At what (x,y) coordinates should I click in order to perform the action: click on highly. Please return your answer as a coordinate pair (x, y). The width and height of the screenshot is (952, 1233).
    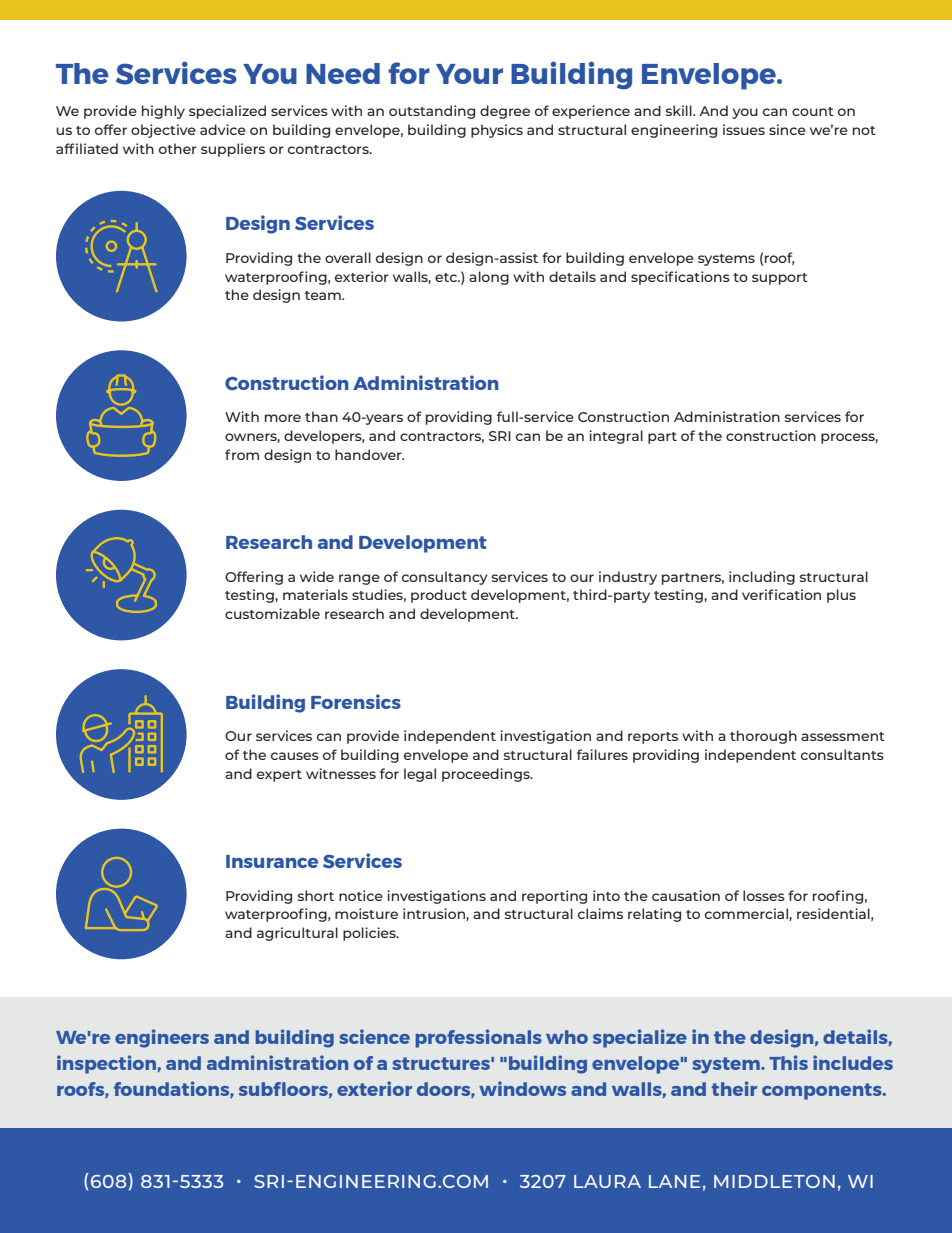
    Looking at the image, I should click on (163, 112).
